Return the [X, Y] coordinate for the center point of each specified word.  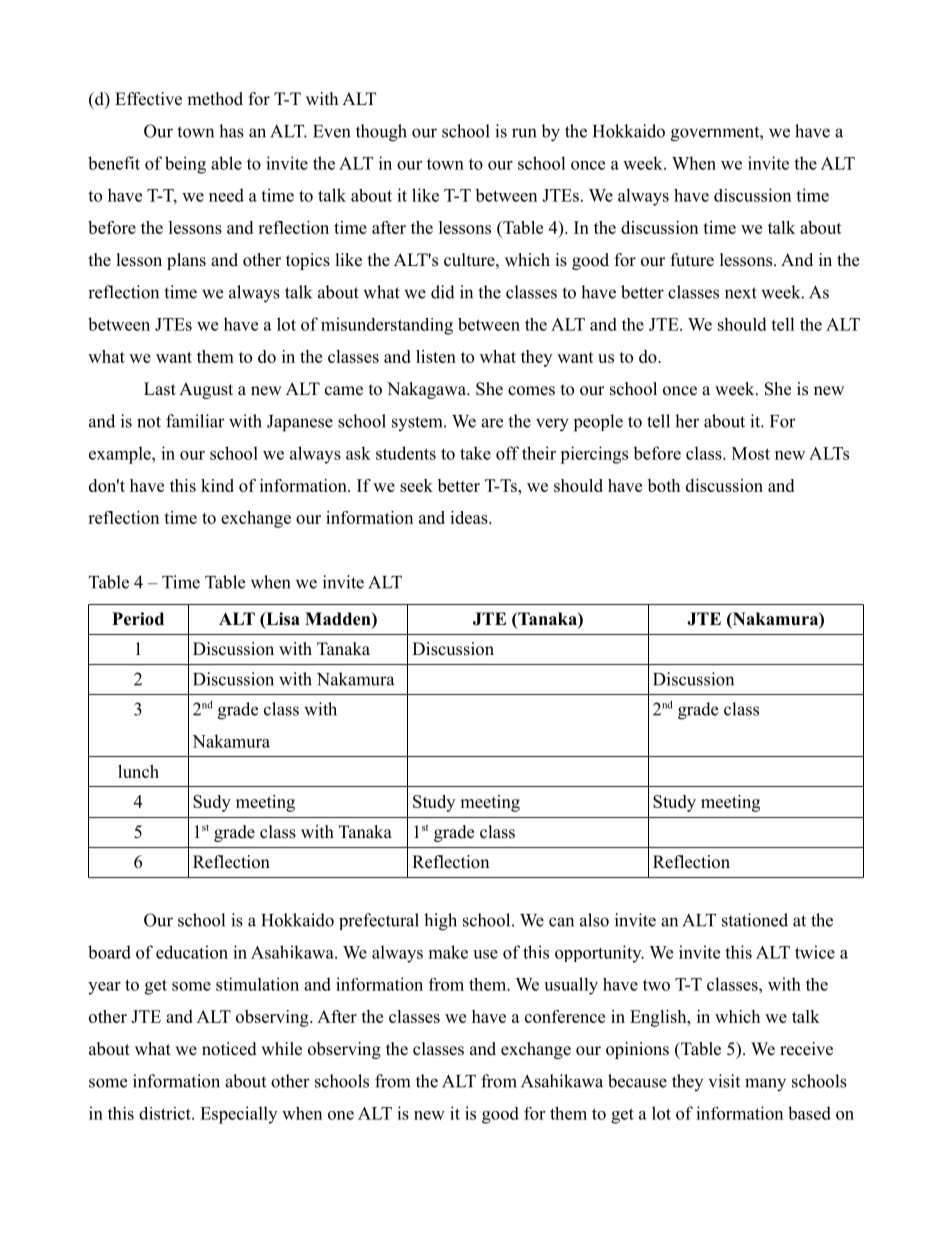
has [231, 131]
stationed [755, 920]
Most [751, 453]
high [440, 922]
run [524, 133]
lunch [138, 771]
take [475, 453]
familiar [195, 421]
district [166, 1113]
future [692, 260]
